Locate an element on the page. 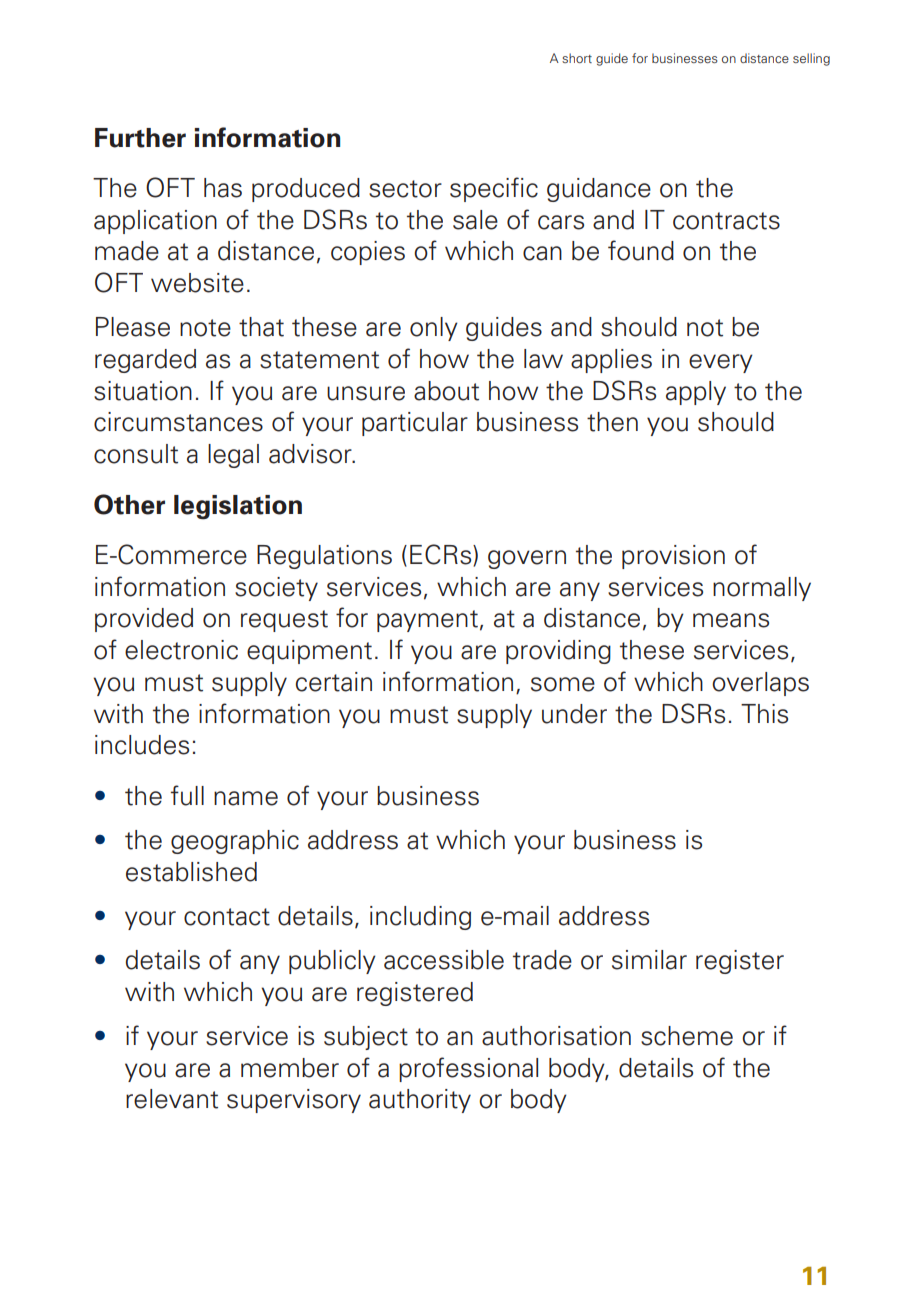  about is located at coordinates (446, 391).
